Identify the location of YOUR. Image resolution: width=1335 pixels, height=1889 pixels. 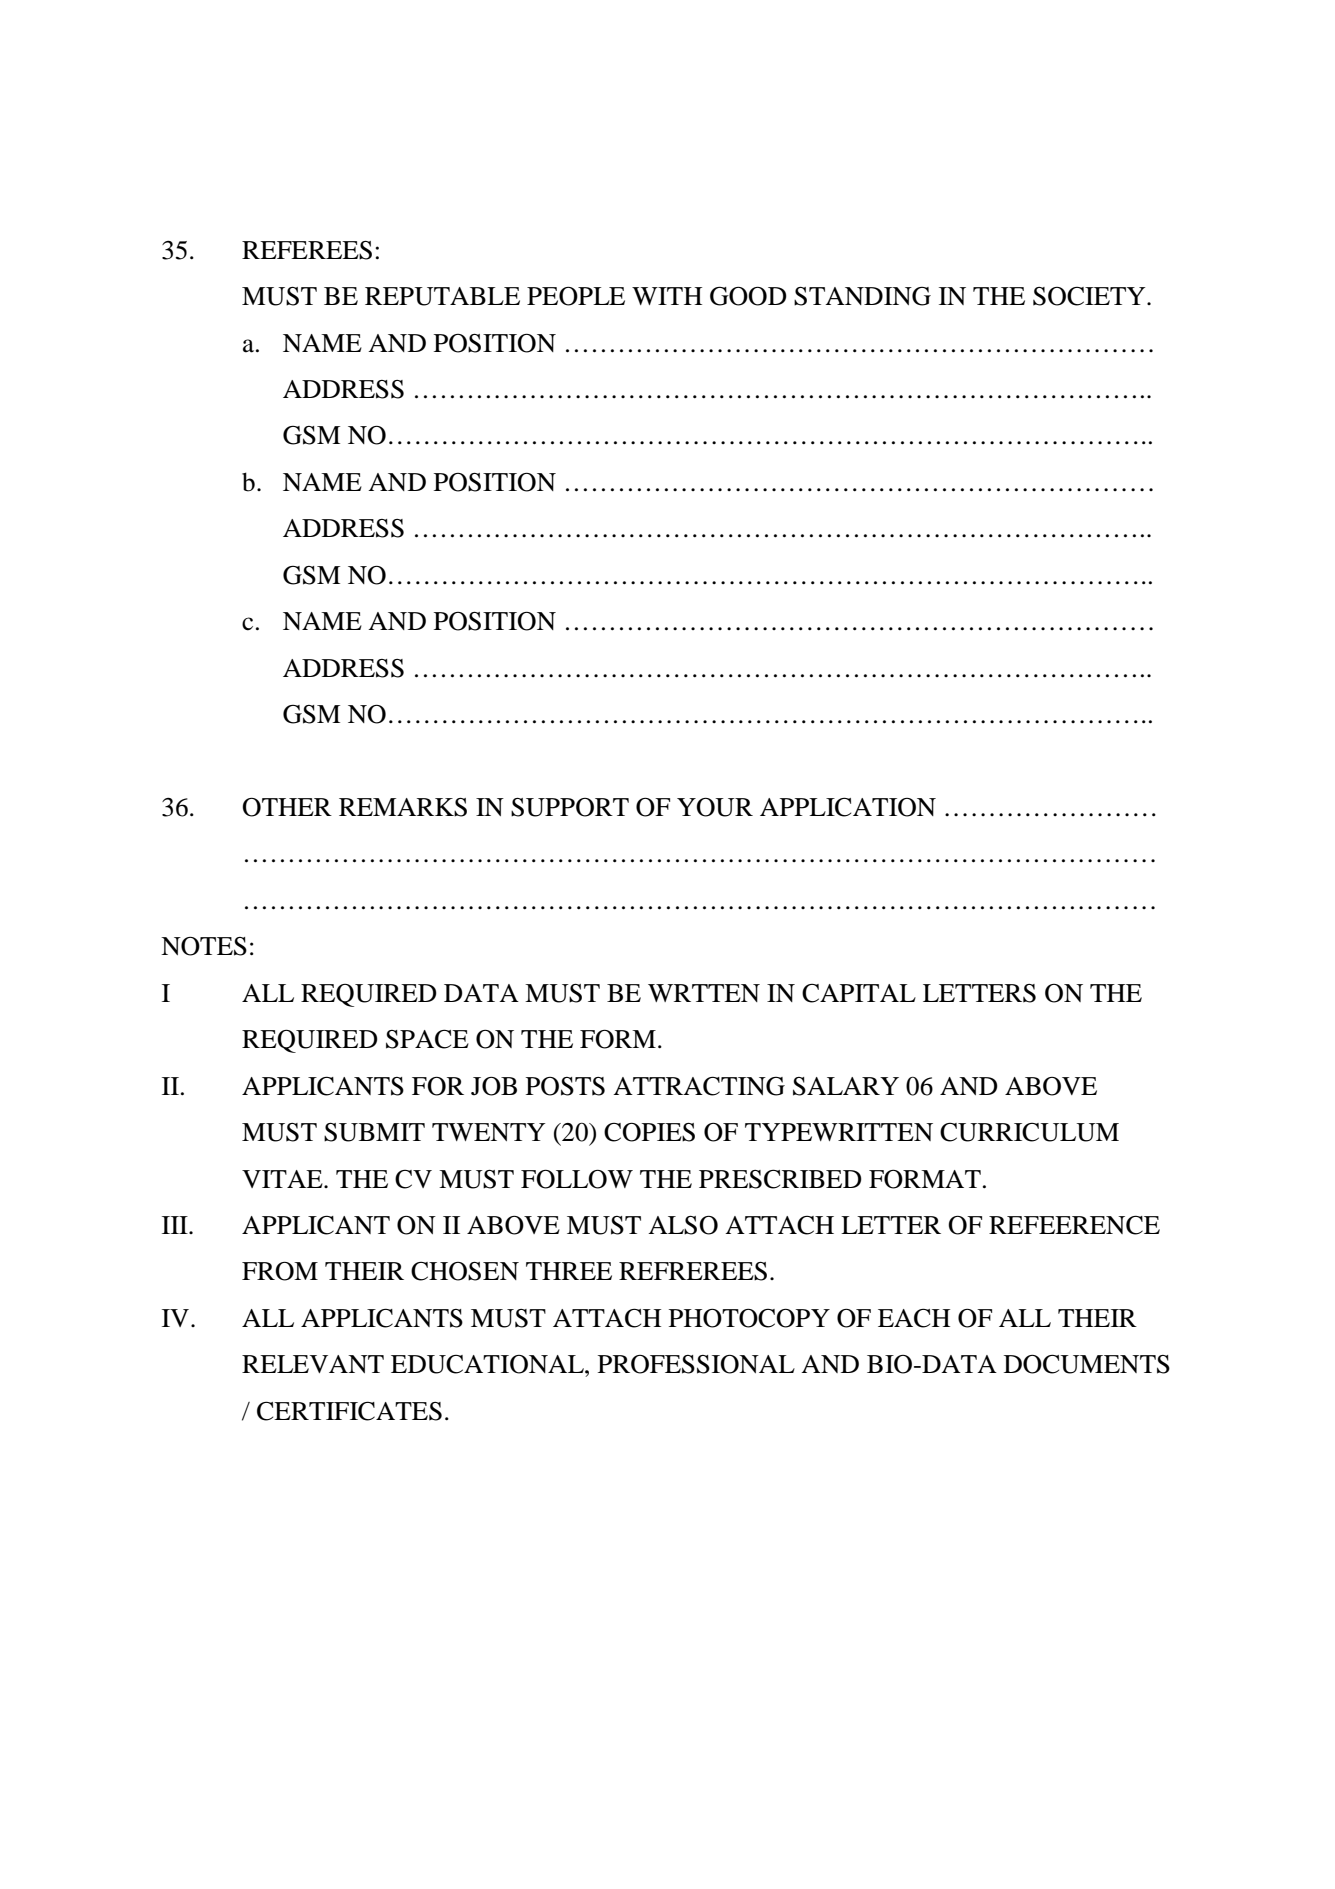
(715, 807).
